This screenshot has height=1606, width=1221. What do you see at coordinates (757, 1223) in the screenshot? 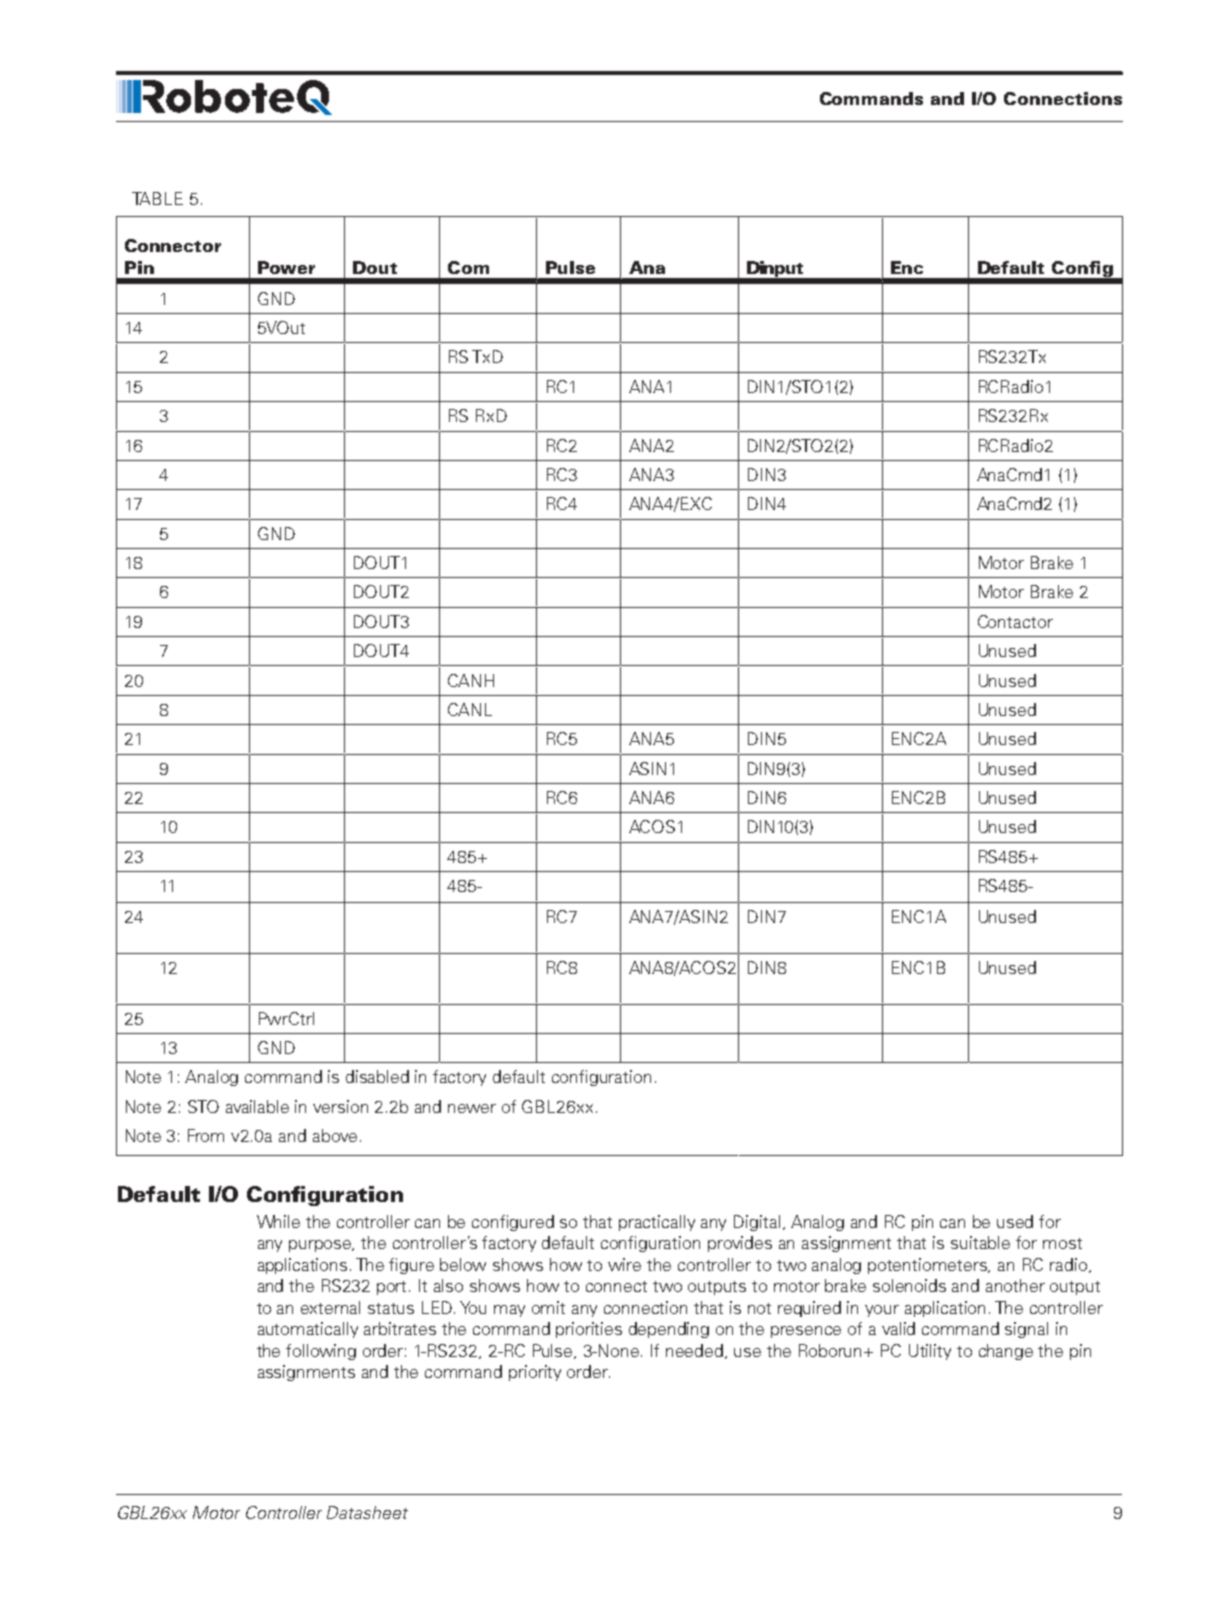
I see `Digital` at bounding box center [757, 1223].
